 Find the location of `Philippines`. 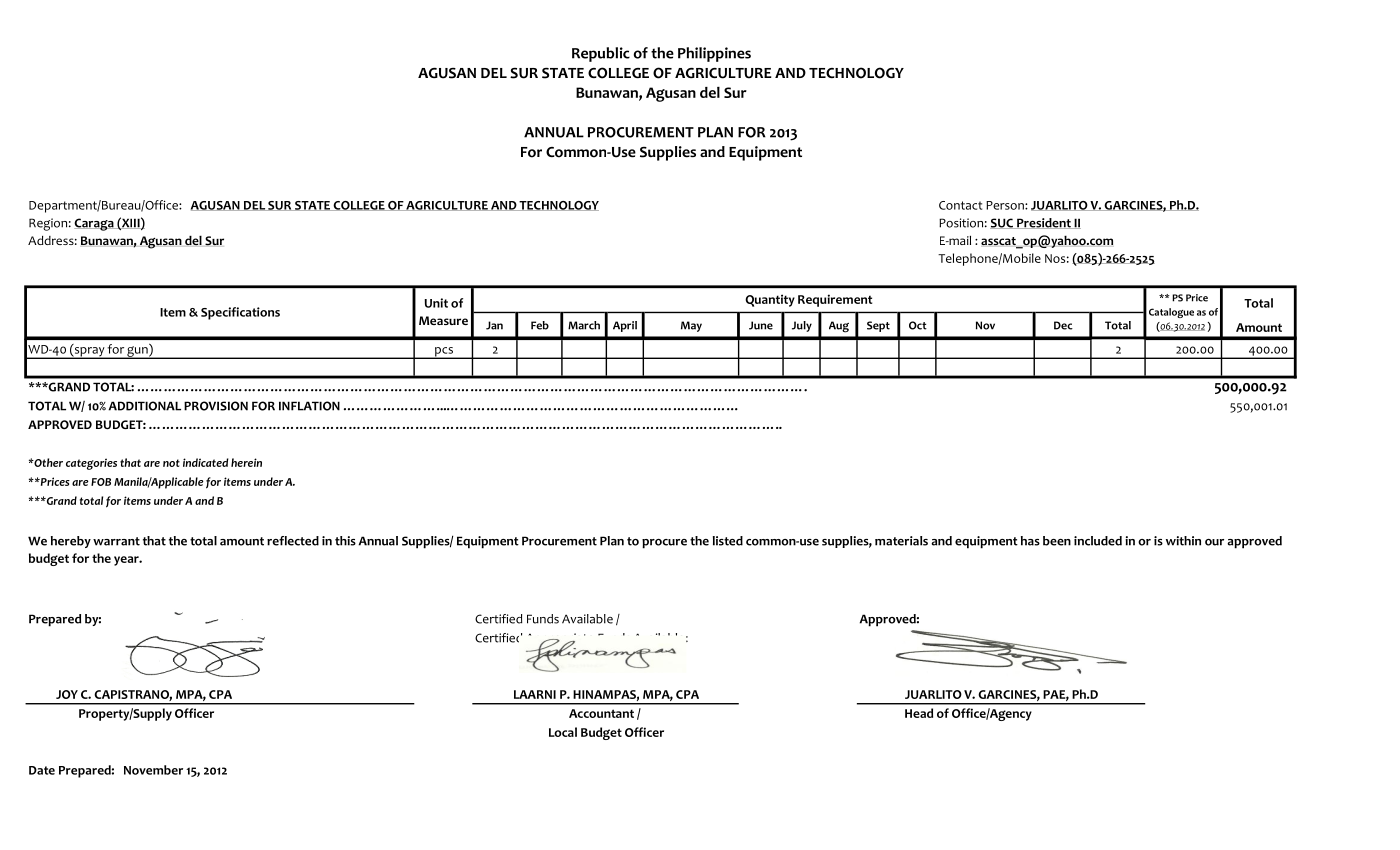

Philippines is located at coordinates (714, 54).
